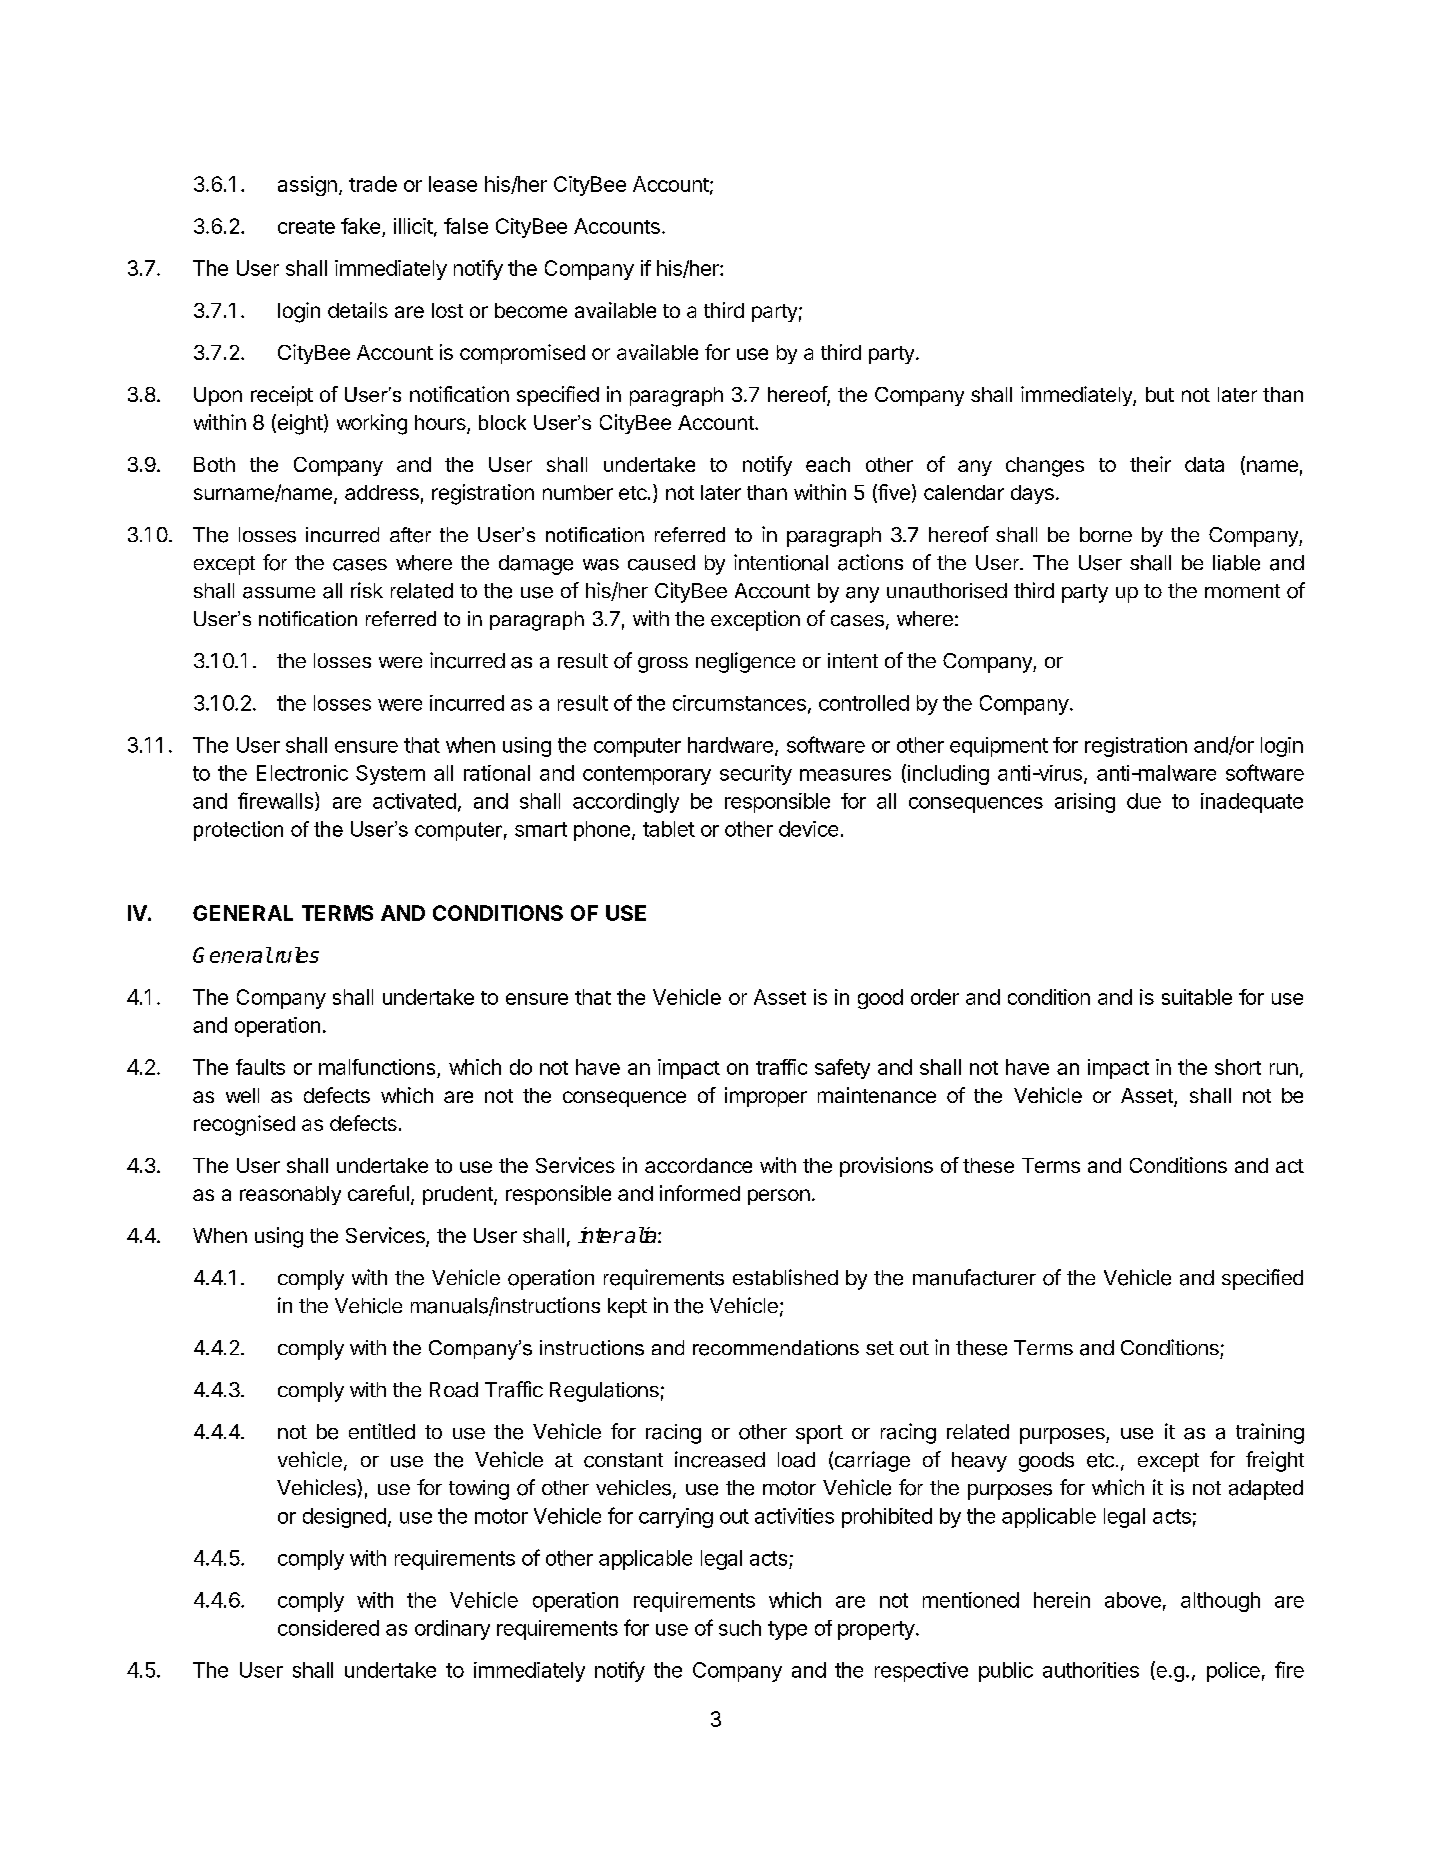 This screenshot has height=1850, width=1430. What do you see at coordinates (362, 227) in the screenshot?
I see `fake` at bounding box center [362, 227].
